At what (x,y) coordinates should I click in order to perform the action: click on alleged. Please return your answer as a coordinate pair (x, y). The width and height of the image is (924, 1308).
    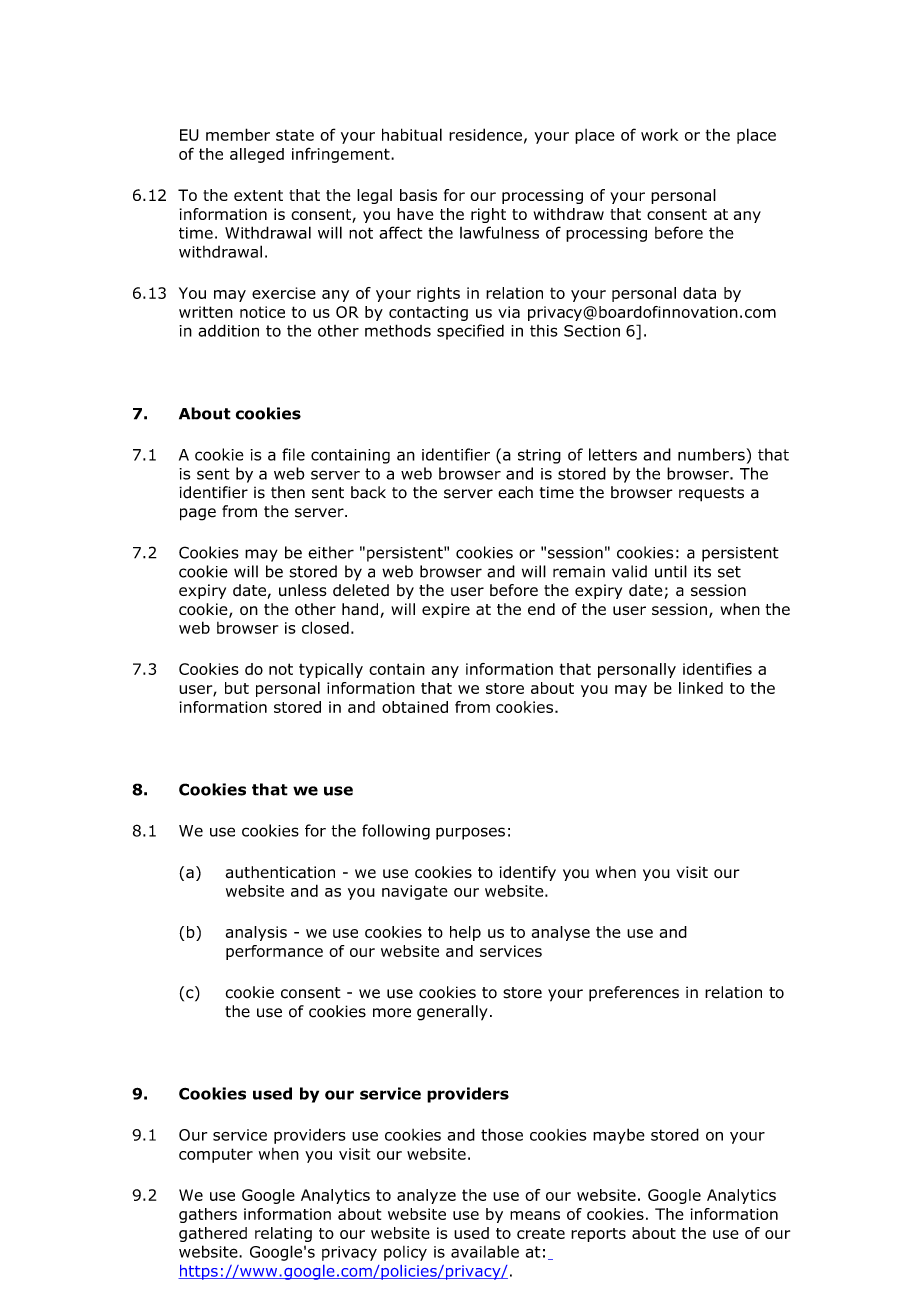
    Looking at the image, I should click on (257, 155).
